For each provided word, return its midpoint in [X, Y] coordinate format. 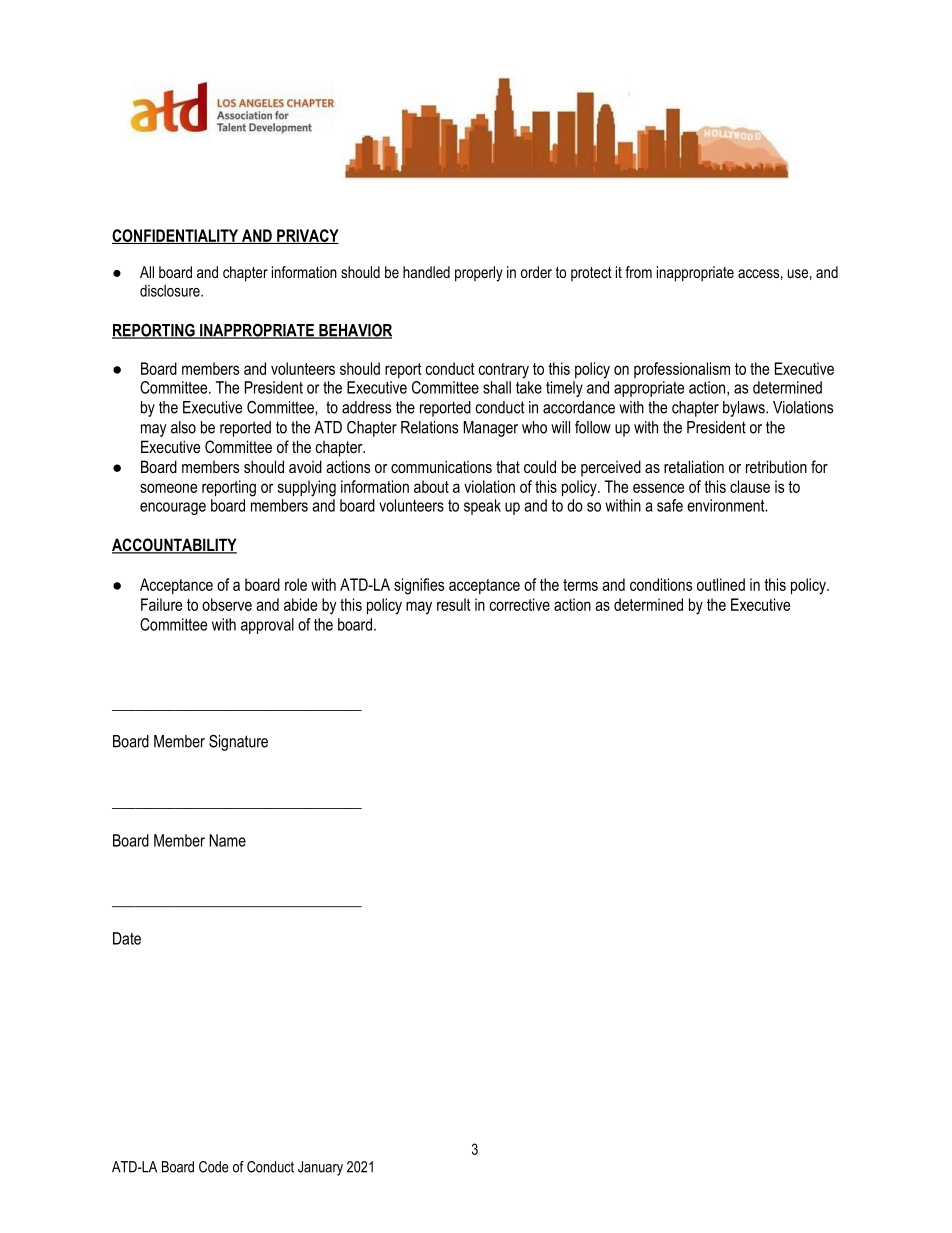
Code [214, 1167]
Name [227, 840]
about [431, 486]
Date [127, 938]
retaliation [694, 466]
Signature [238, 743]
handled [426, 272]
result [454, 604]
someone [168, 488]
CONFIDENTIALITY [176, 236]
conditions [661, 584]
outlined [721, 584]
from [638, 272]
